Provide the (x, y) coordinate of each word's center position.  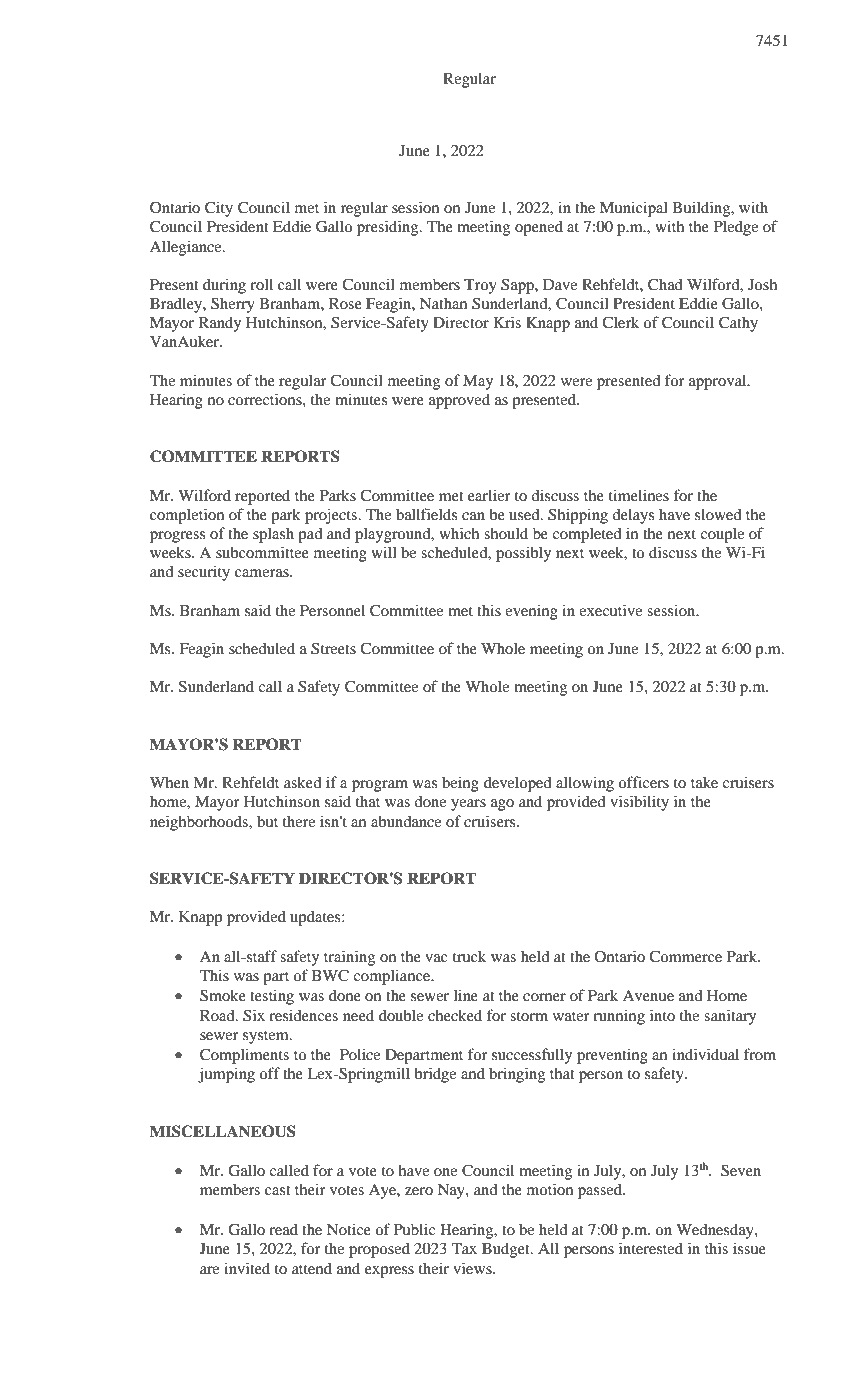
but (267, 821)
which (459, 533)
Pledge (736, 228)
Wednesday (716, 1231)
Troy (480, 286)
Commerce (685, 956)
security (204, 573)
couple (722, 535)
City (219, 209)
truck (469, 956)
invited (247, 1268)
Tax (464, 1248)
